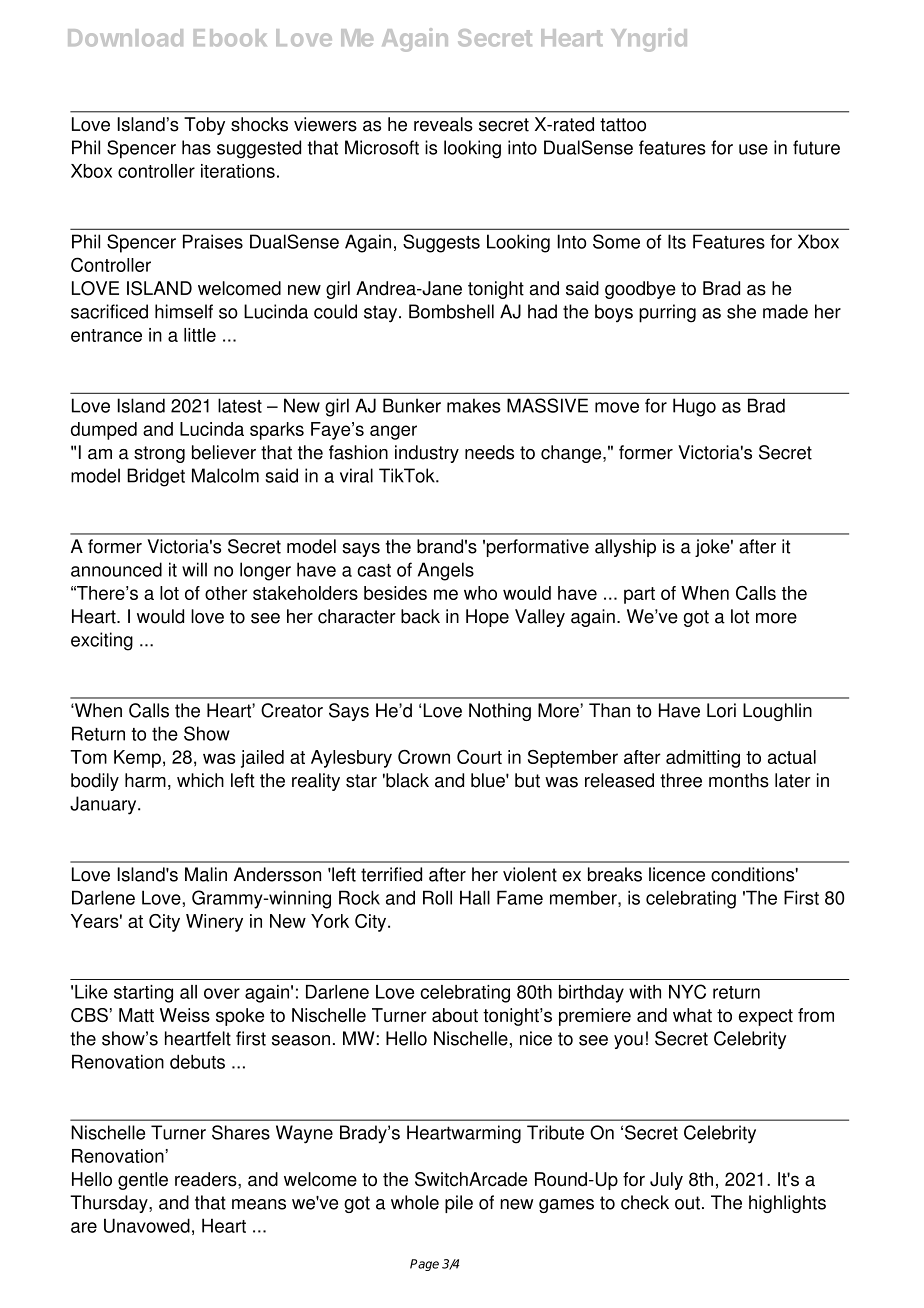 The width and height of the image is (924, 1308). What do you see at coordinates (446, 571) in the image?
I see `Angels` at bounding box center [446, 571].
